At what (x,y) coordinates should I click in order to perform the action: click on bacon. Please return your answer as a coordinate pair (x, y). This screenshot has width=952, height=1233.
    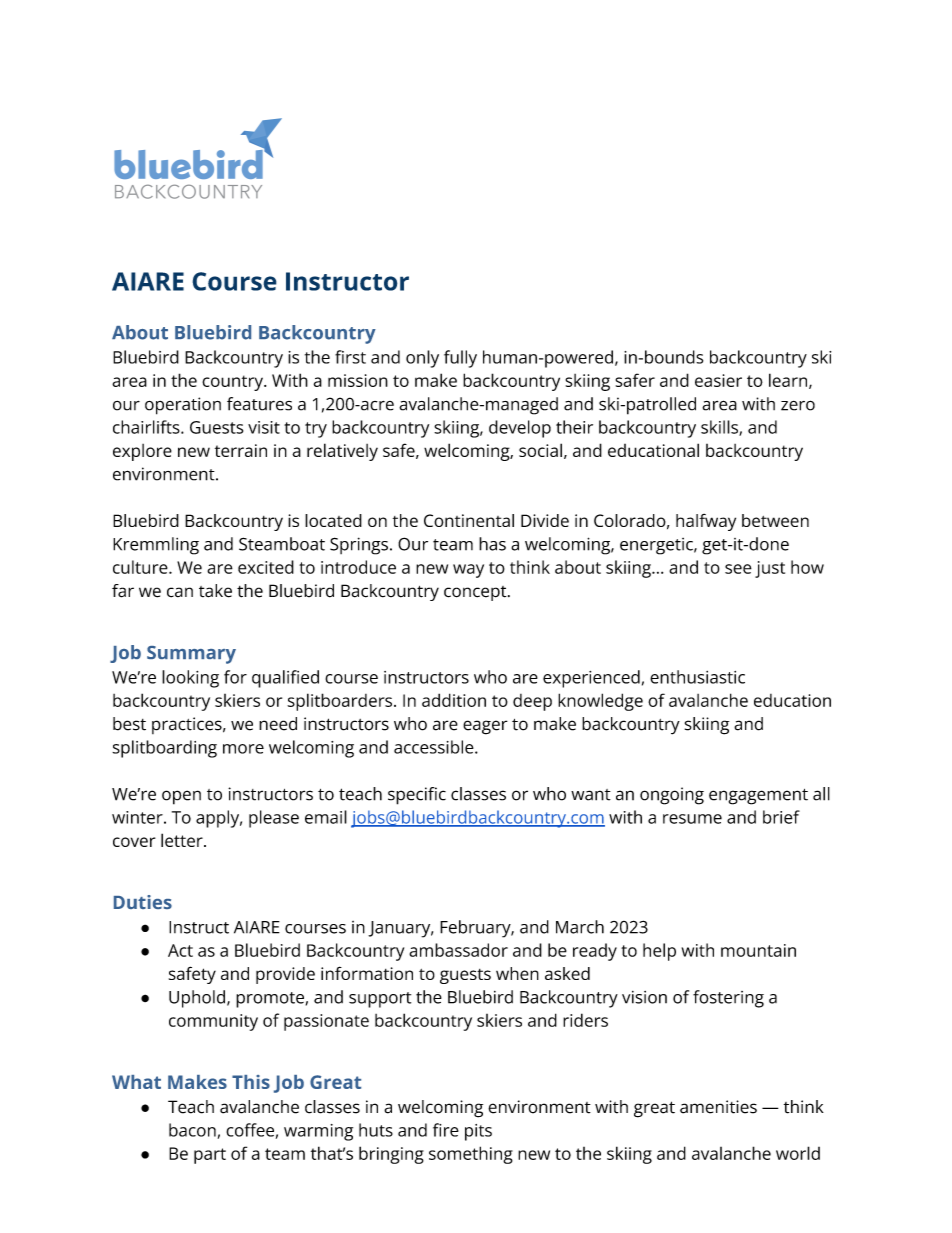
    Looking at the image, I should click on (192, 1130).
